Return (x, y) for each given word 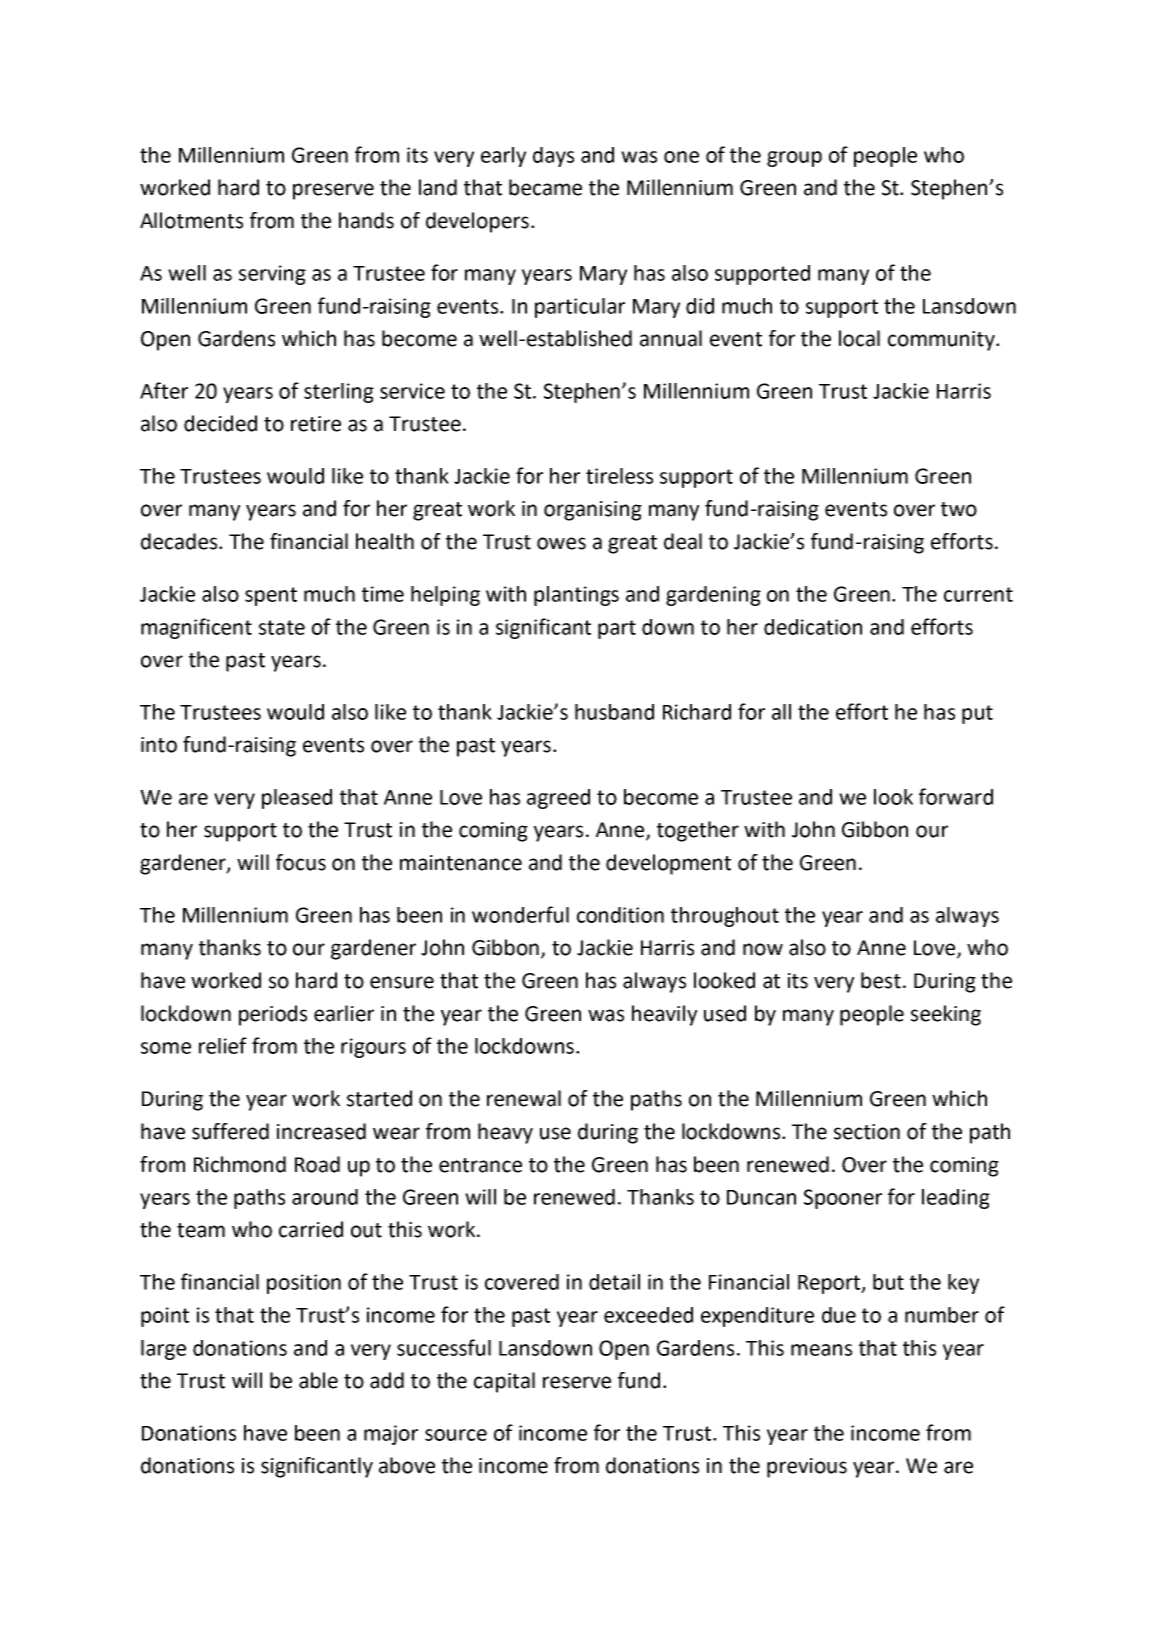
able (318, 1380)
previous (807, 1468)
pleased (297, 799)
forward (956, 796)
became (545, 187)
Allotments (191, 220)
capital (504, 1382)
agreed (558, 799)
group (794, 159)
